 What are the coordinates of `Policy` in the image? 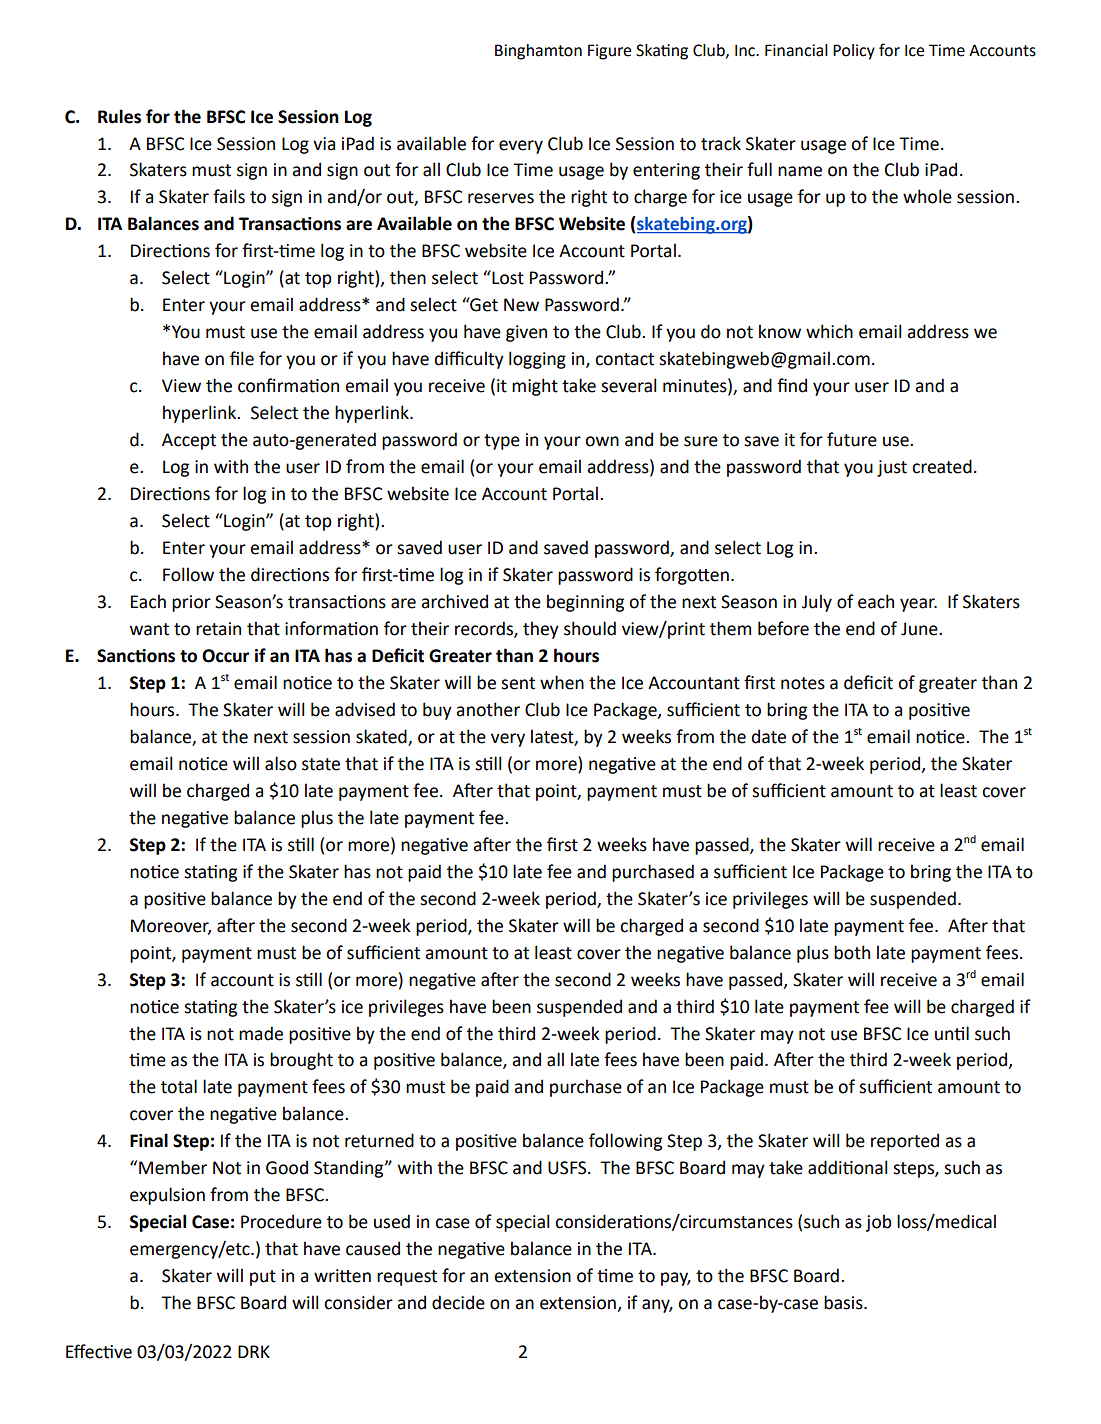 It's located at (854, 52).
